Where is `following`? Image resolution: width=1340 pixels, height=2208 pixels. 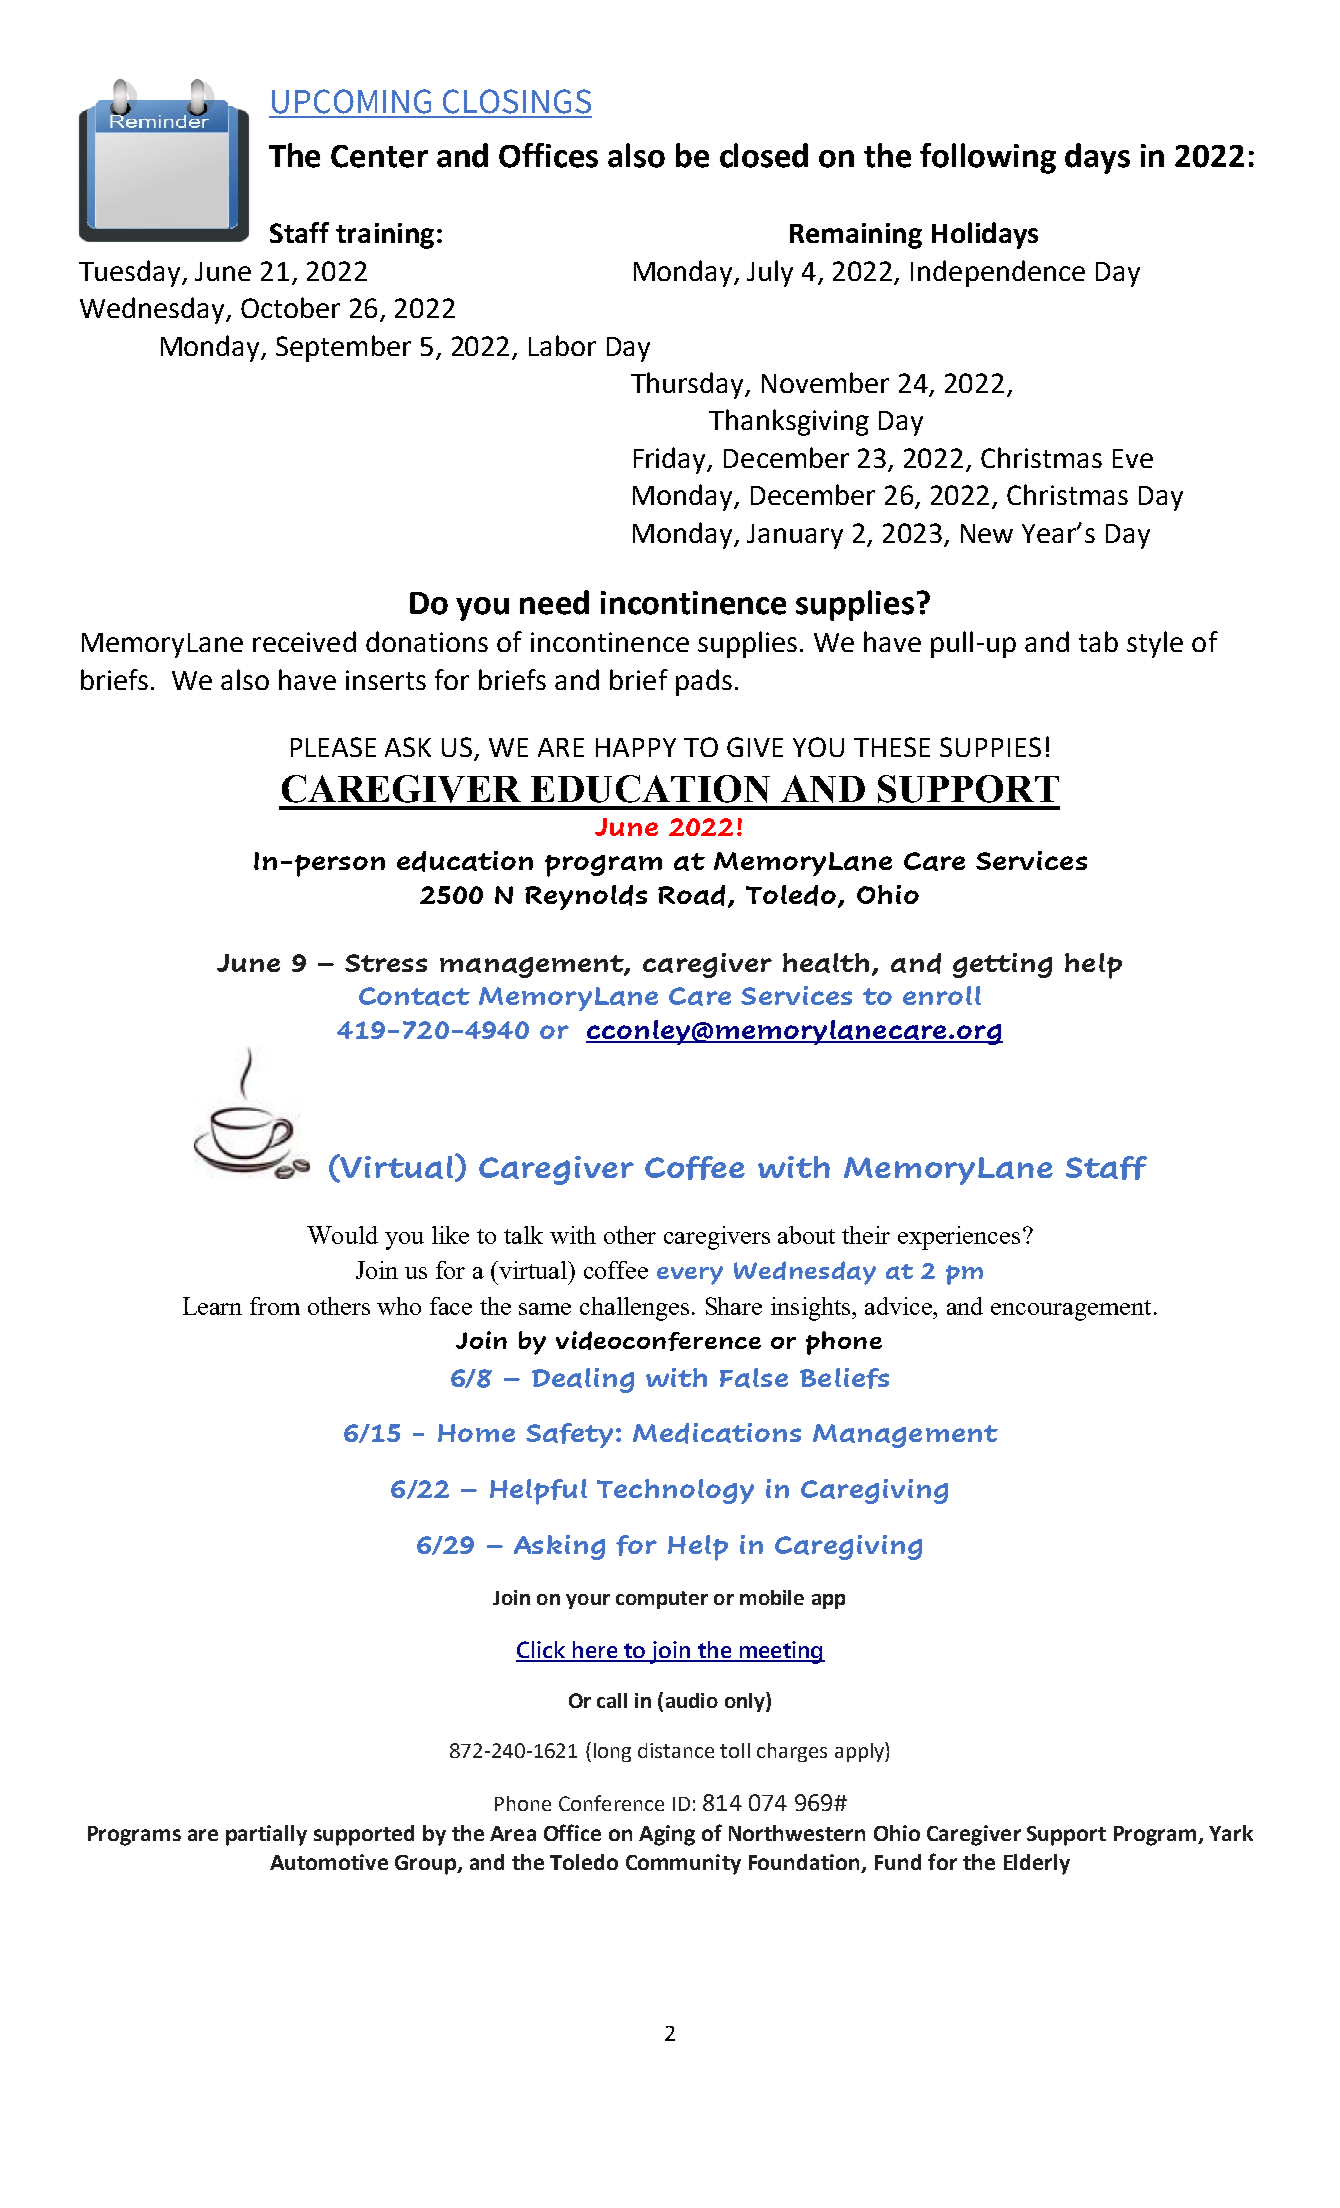 following is located at coordinates (988, 158).
